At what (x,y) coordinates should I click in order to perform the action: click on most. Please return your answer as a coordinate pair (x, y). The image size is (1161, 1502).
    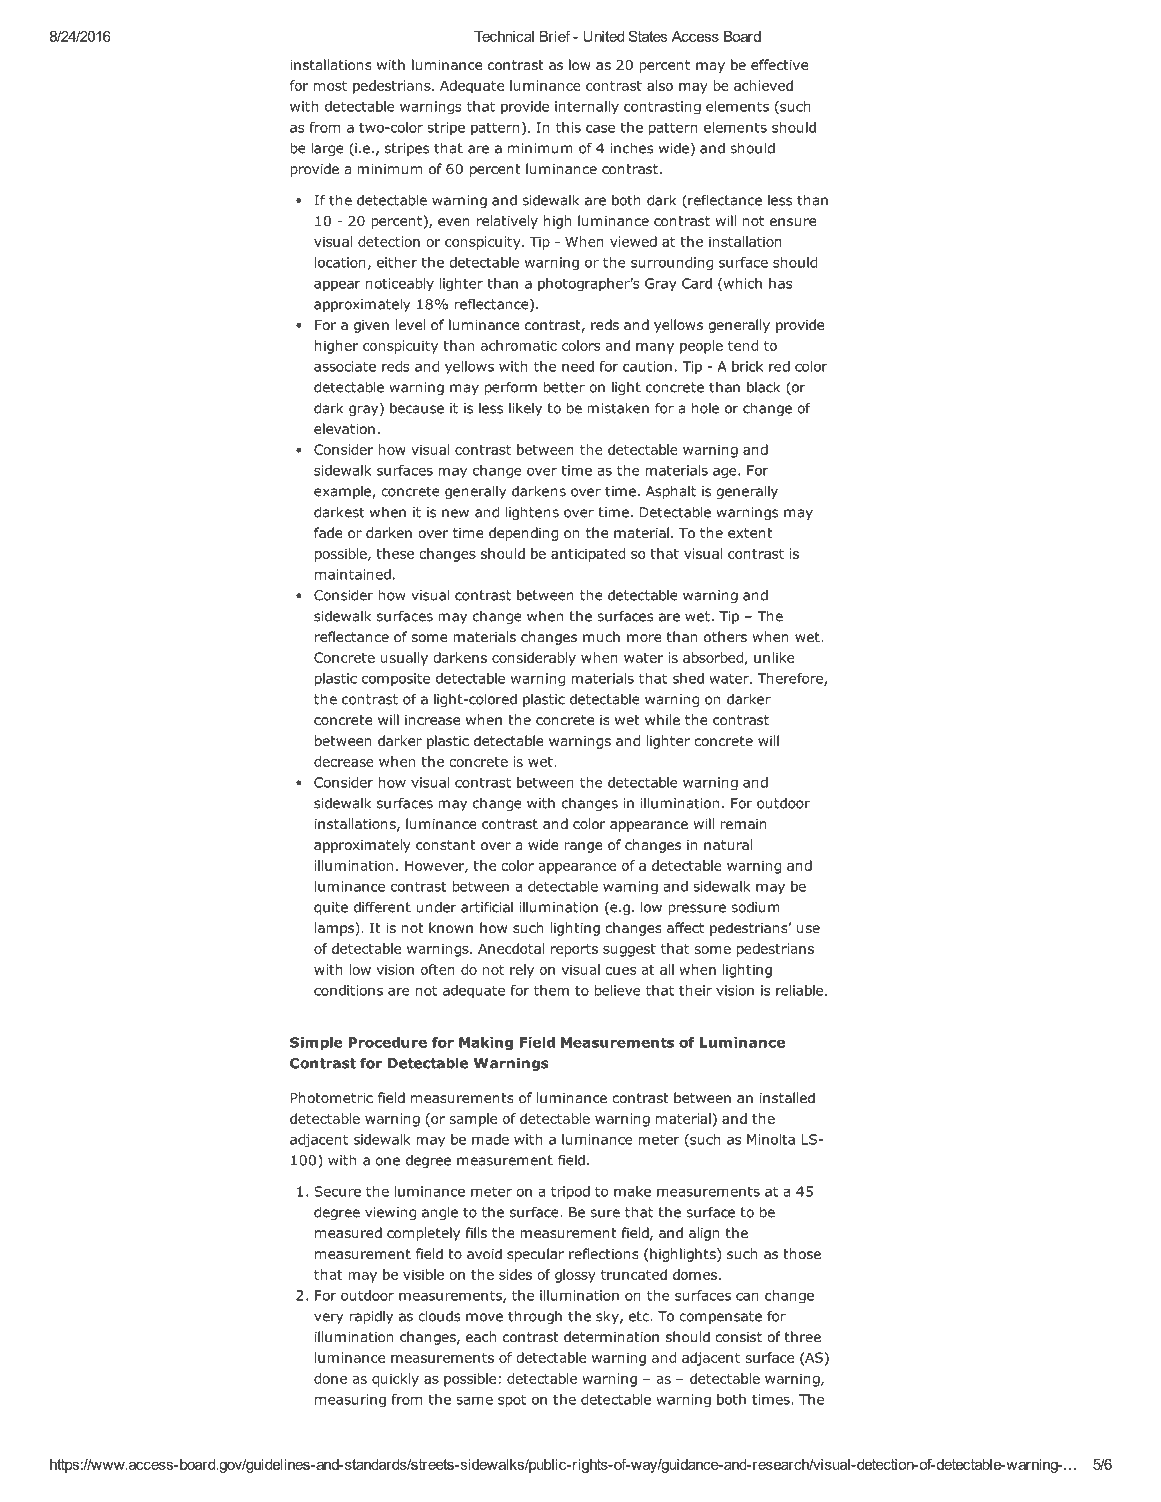
    Looking at the image, I should click on (330, 86).
